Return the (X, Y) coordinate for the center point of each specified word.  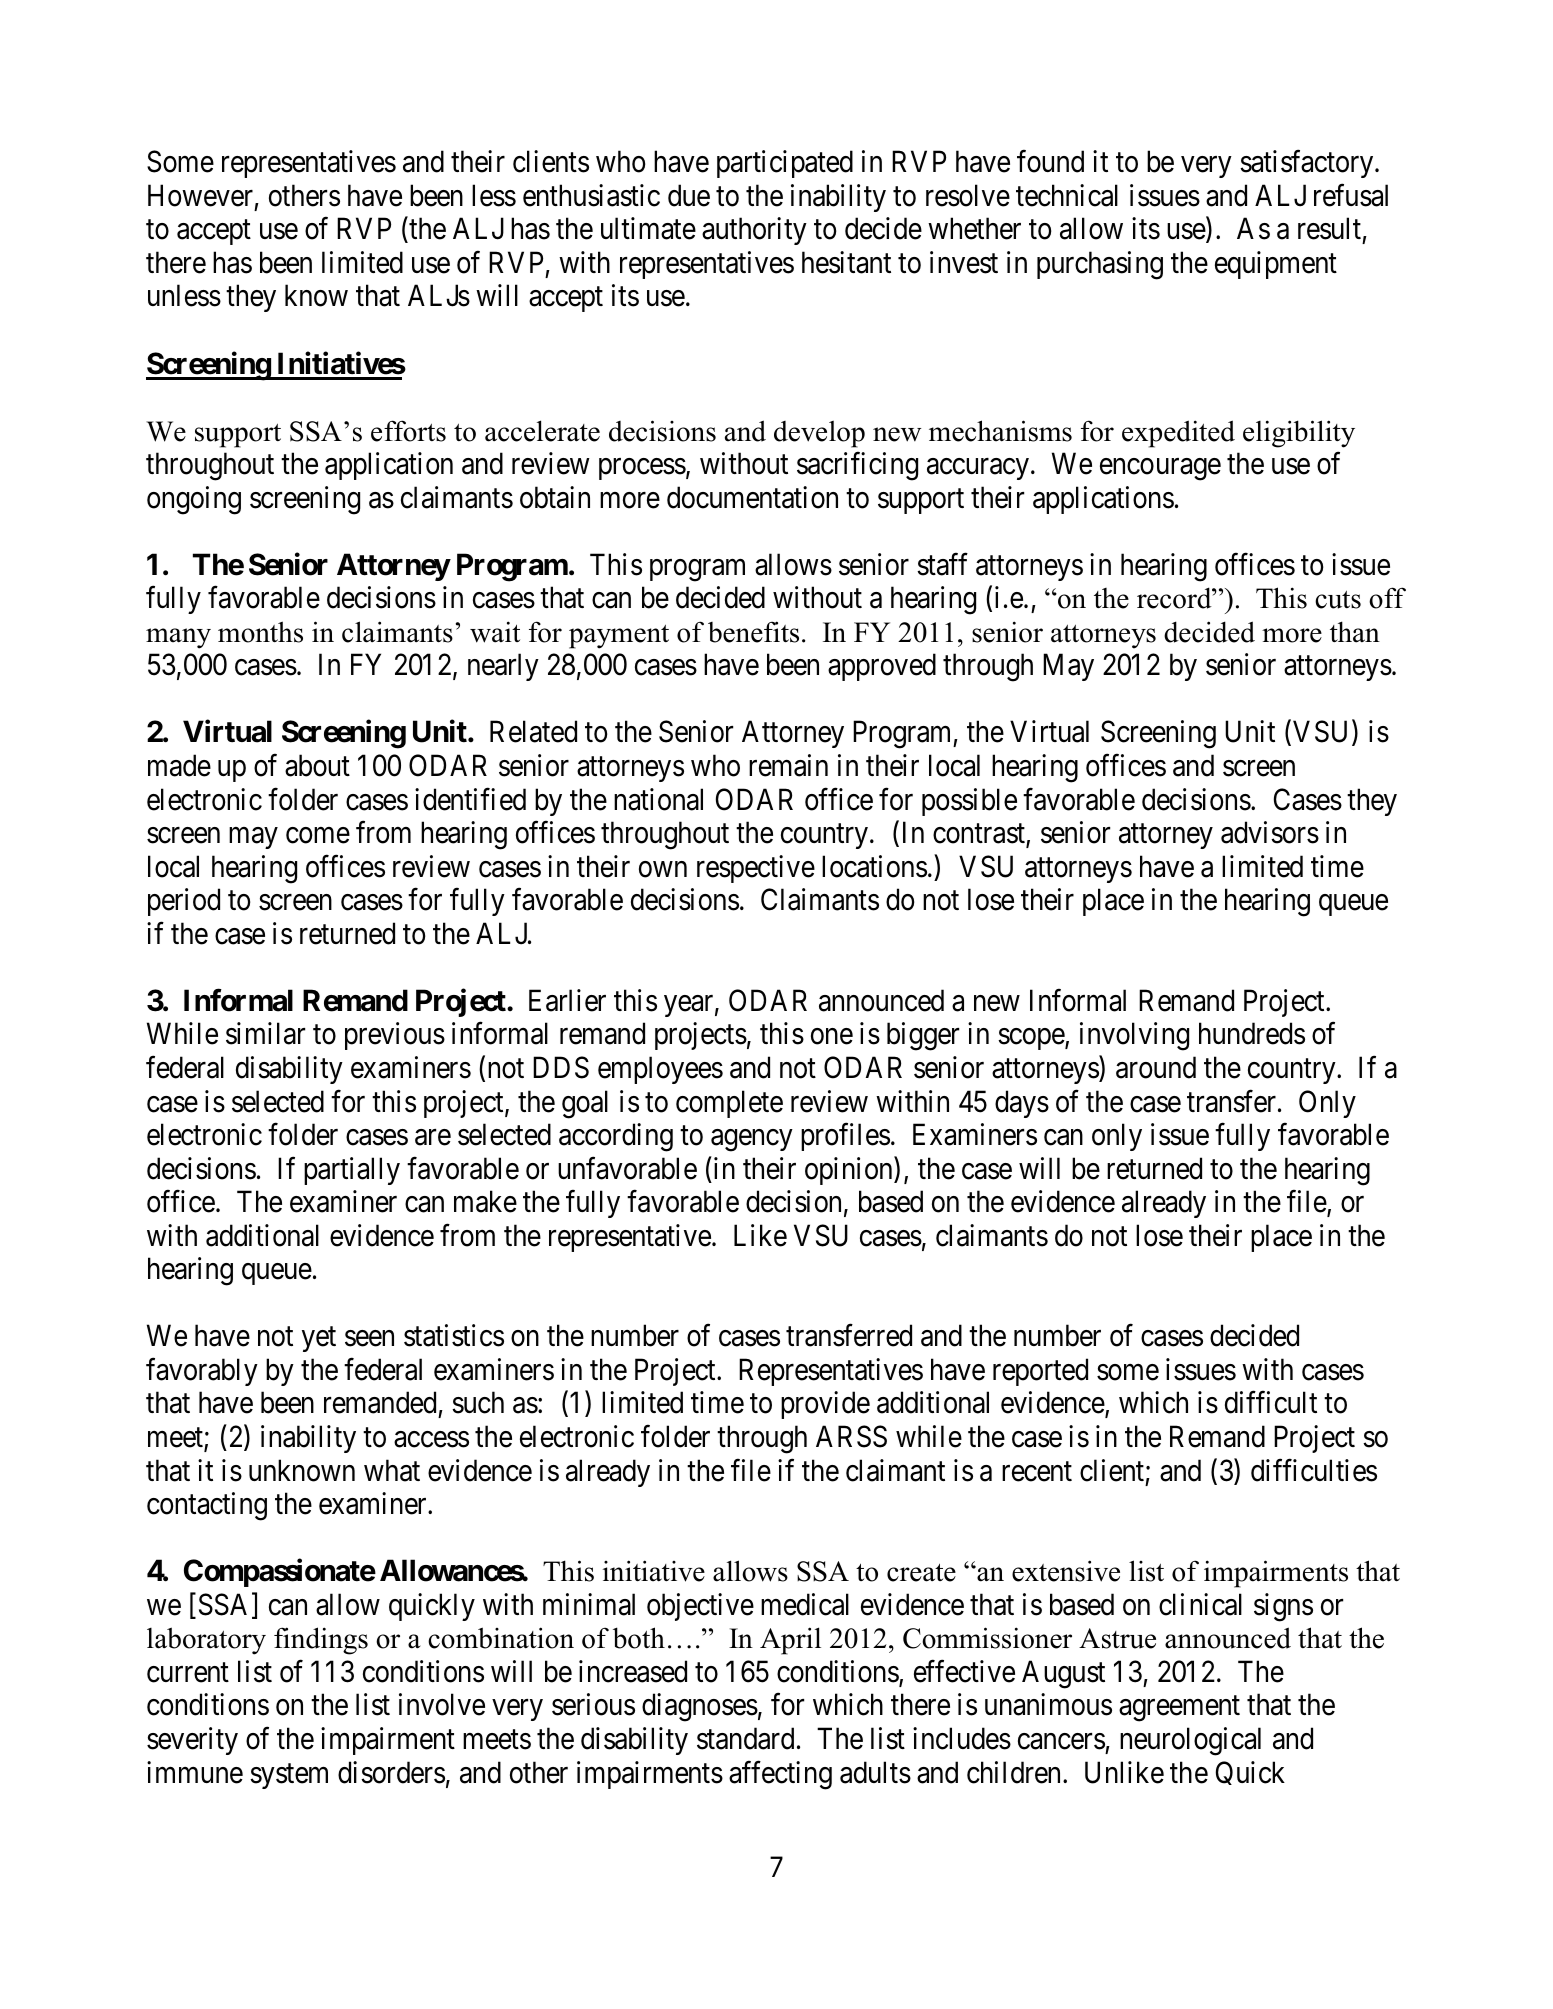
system (289, 1776)
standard (745, 1738)
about (317, 765)
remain (788, 765)
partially (352, 1171)
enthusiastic (591, 195)
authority (754, 231)
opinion (850, 1171)
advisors (1270, 832)
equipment (1276, 265)
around (1156, 1067)
